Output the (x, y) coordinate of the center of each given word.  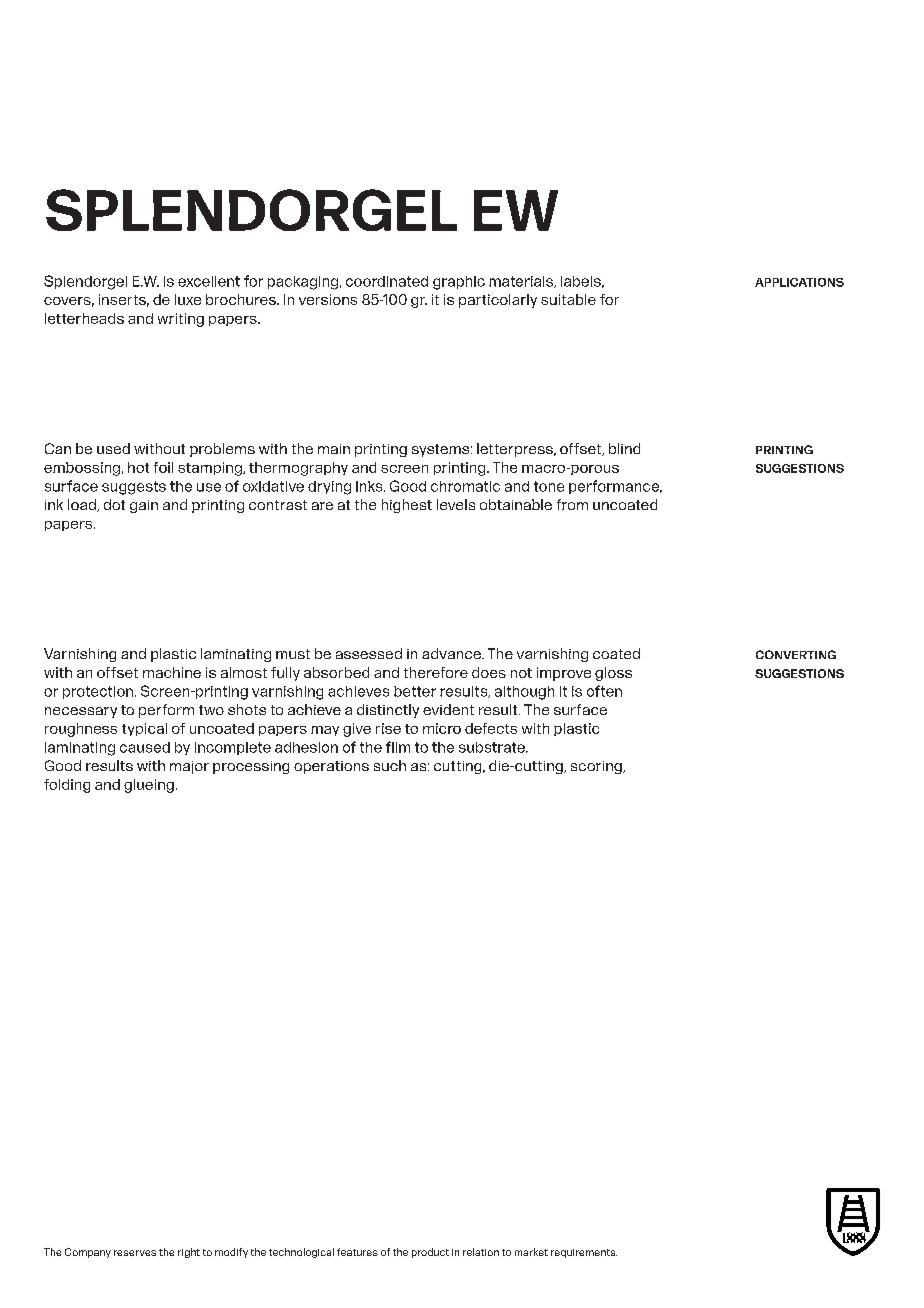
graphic (459, 283)
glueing (149, 786)
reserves (135, 1253)
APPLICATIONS (799, 282)
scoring (597, 767)
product (430, 1253)
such (390, 765)
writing (181, 320)
